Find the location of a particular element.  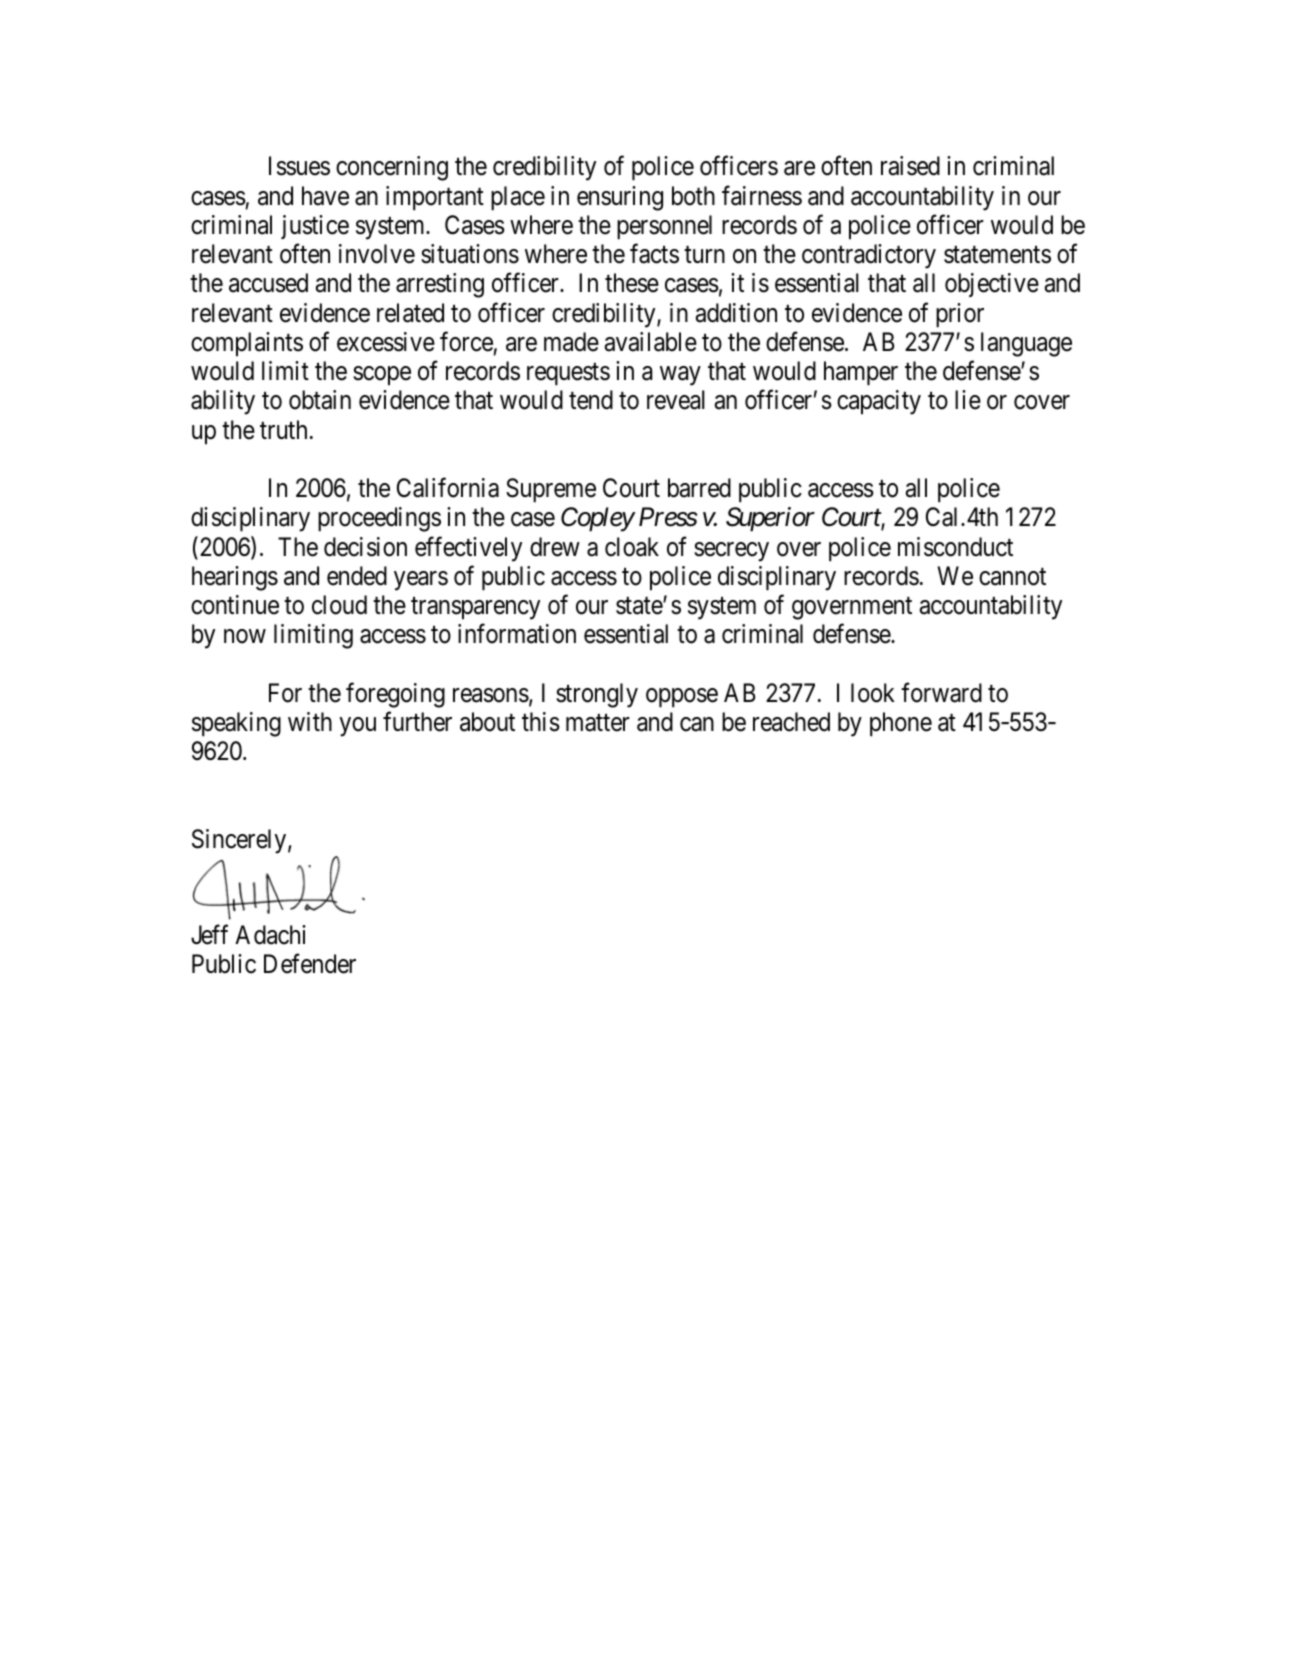

have is located at coordinates (325, 196).
